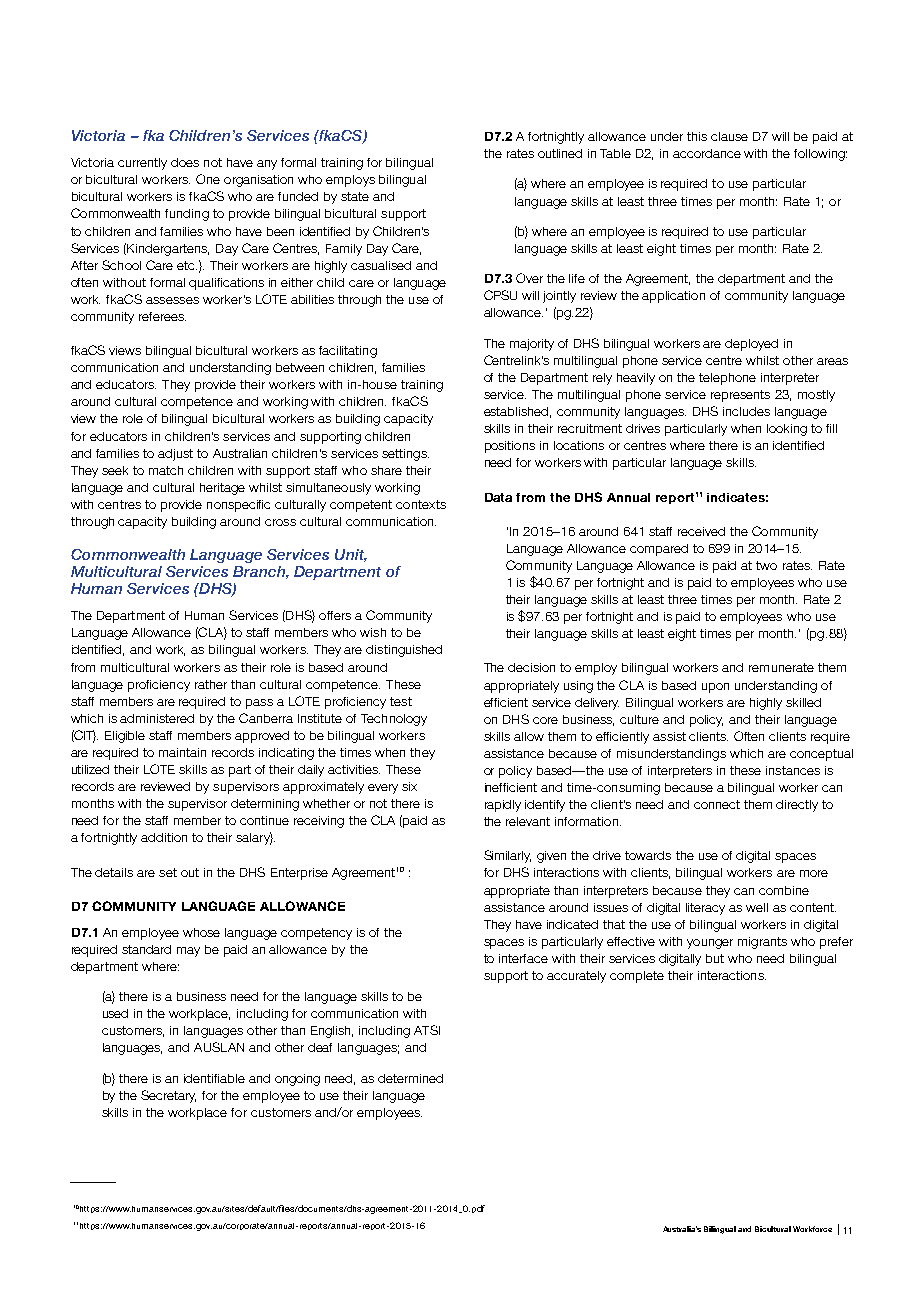 The image size is (924, 1308). Describe the element at coordinates (182, 752) in the screenshot. I see `maintain` at that location.
